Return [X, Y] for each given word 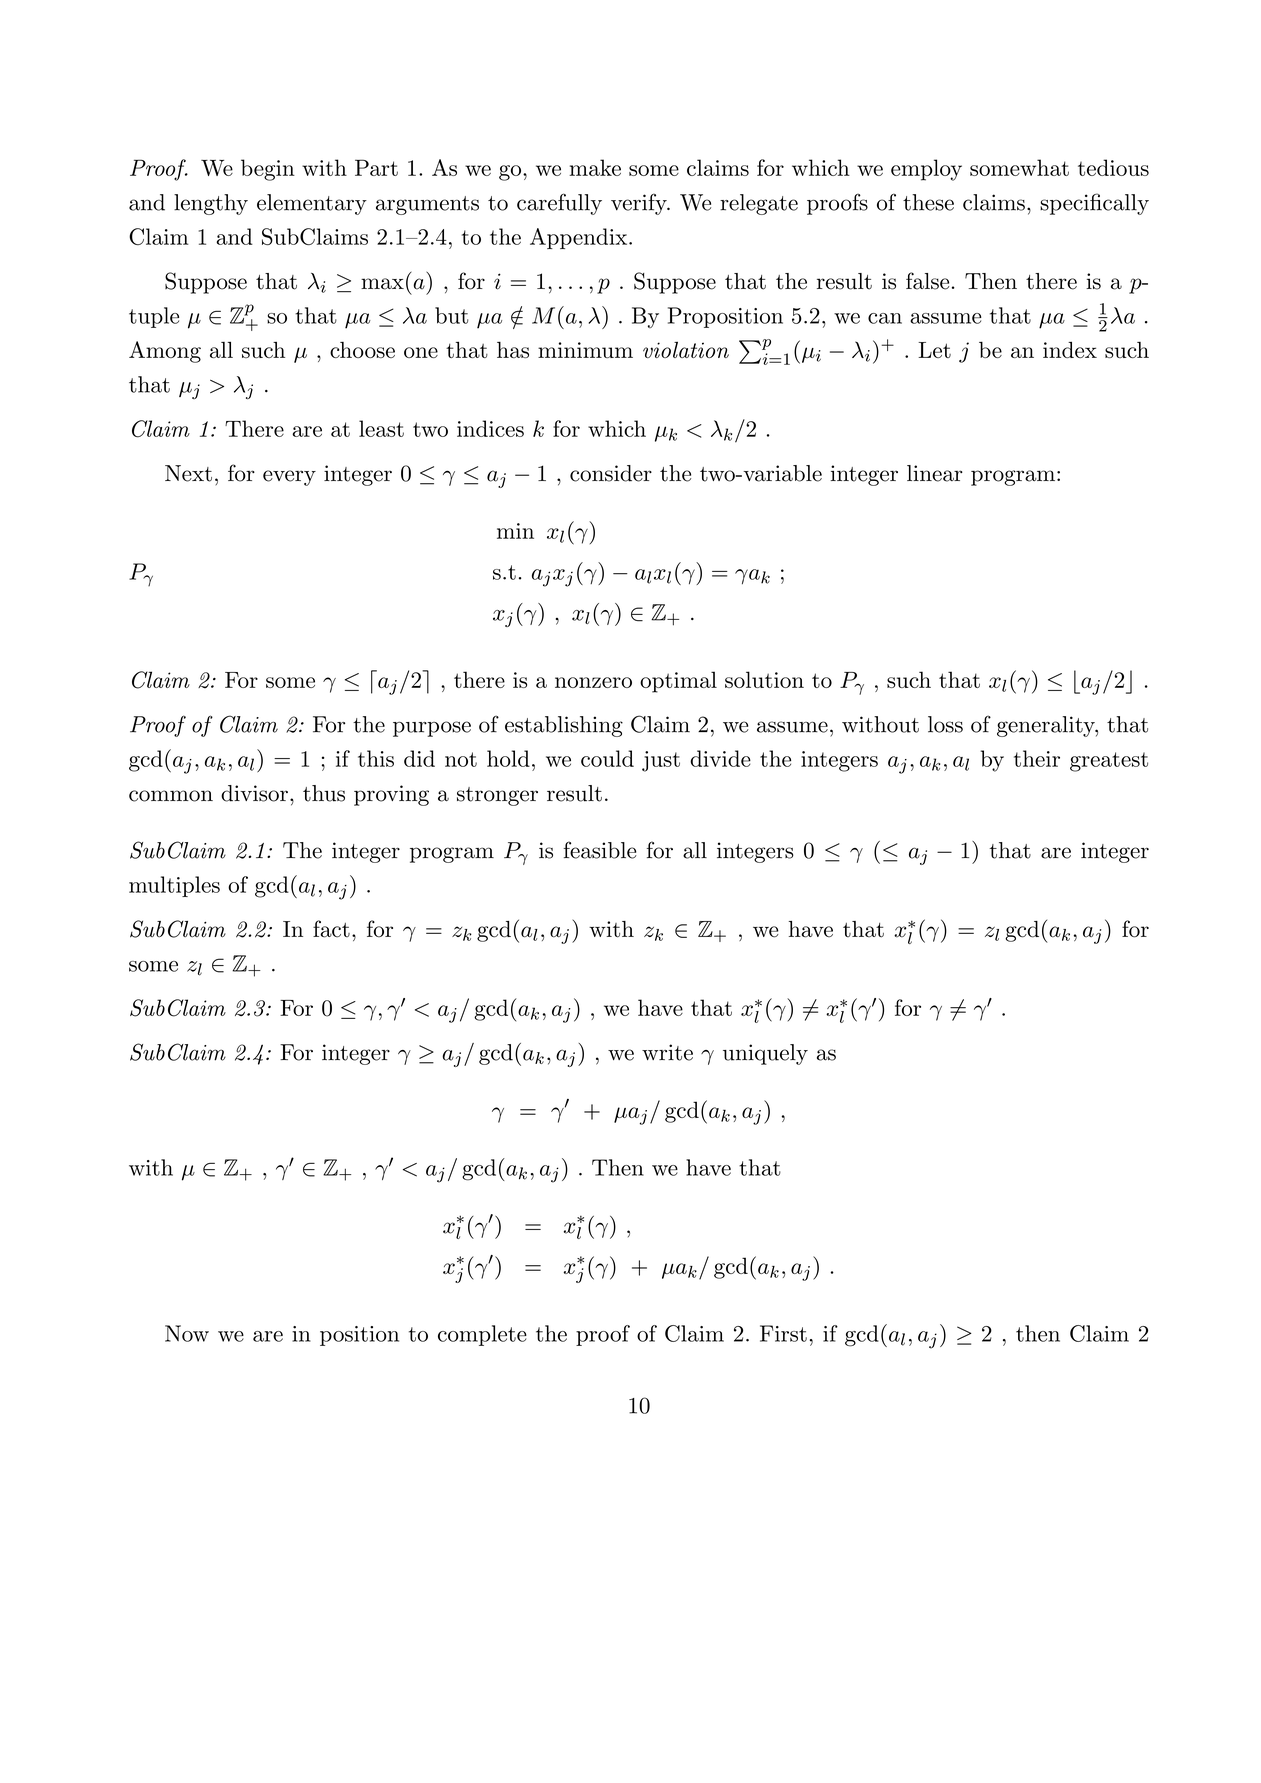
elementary [312, 204]
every [289, 478]
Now [187, 1333]
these [928, 202]
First [783, 1333]
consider [611, 473]
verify [640, 204]
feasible [600, 850]
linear [935, 473]
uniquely [765, 1054]
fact [331, 929]
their [1037, 758]
